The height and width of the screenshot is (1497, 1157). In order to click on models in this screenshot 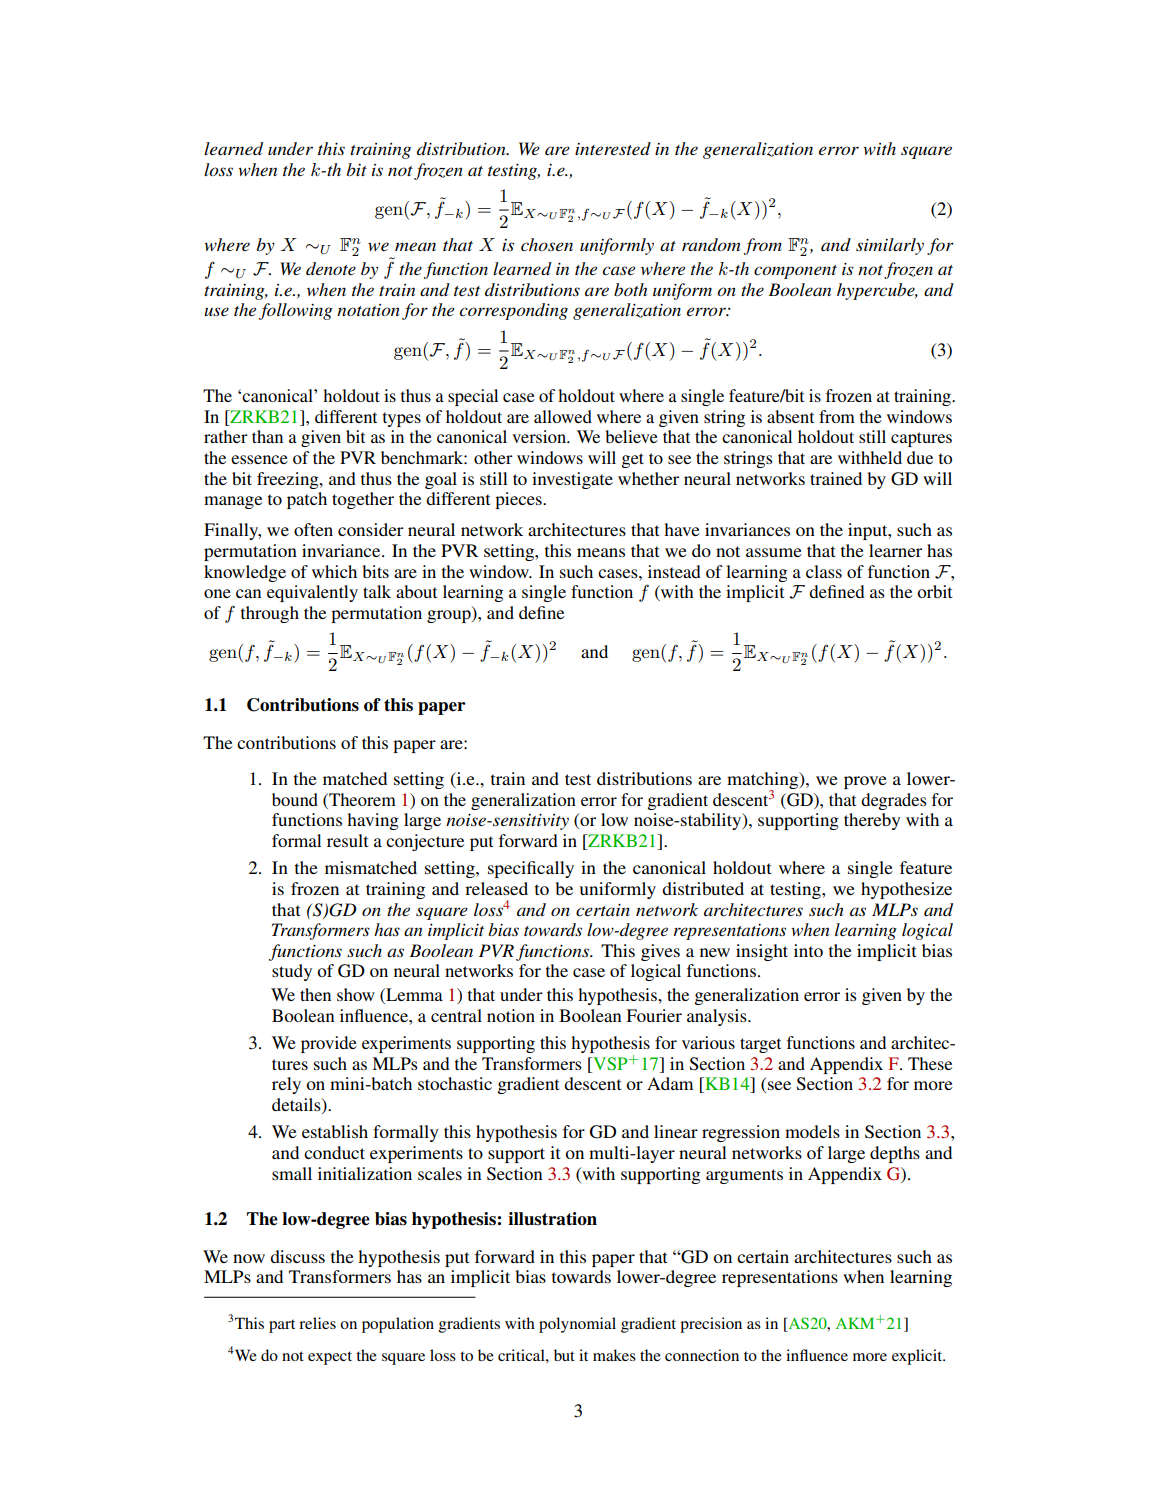, I will do `click(812, 1131)`.
